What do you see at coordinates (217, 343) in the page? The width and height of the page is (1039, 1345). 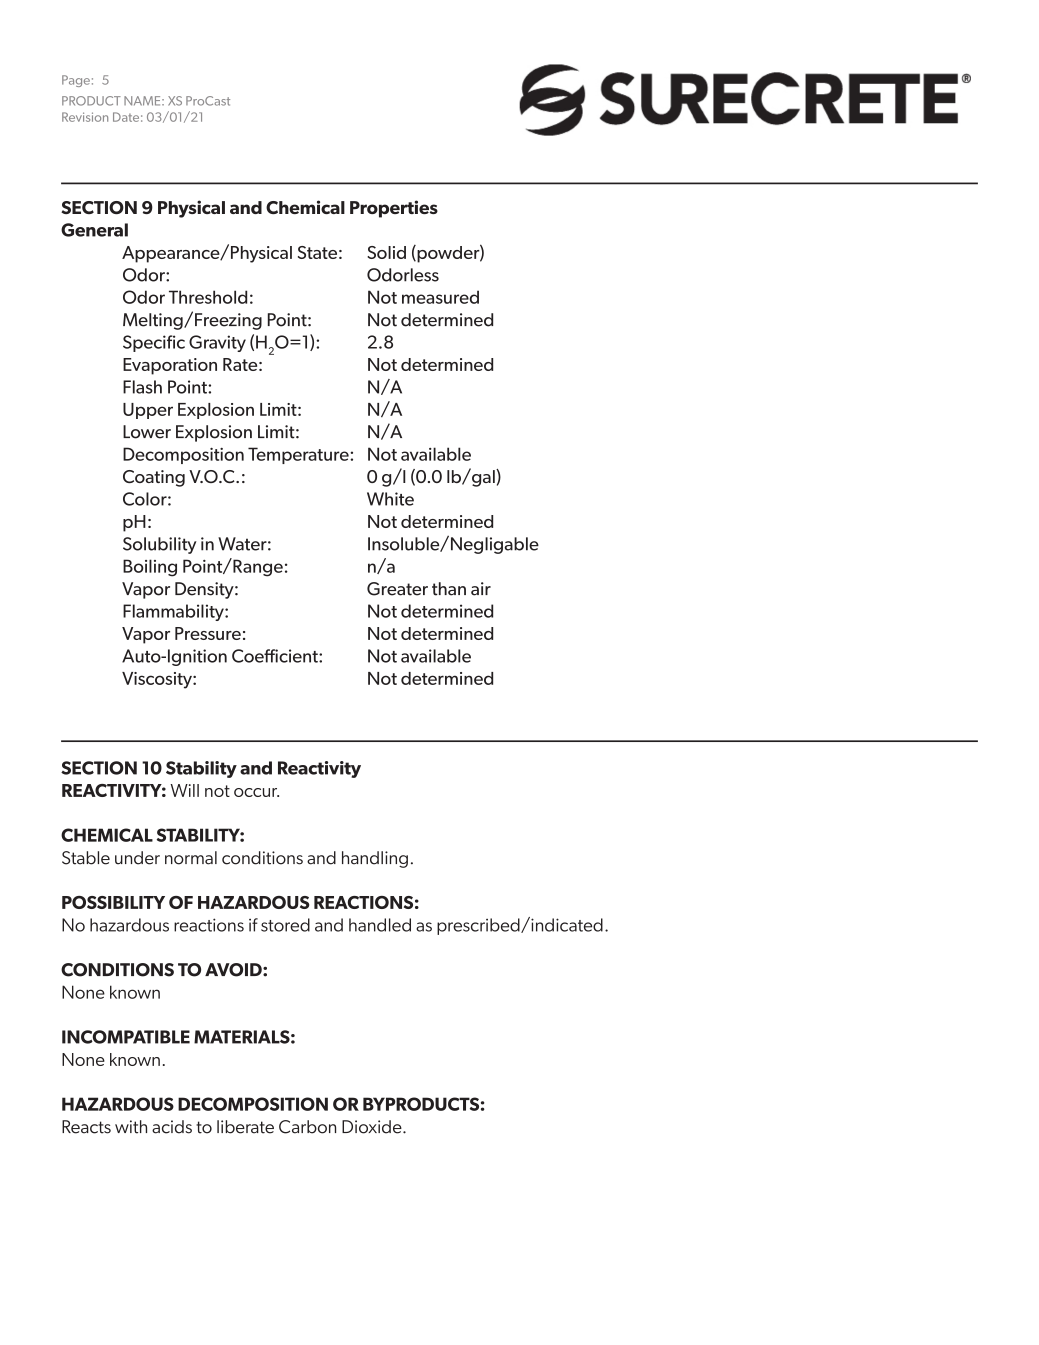 I see `Gravity` at bounding box center [217, 343].
